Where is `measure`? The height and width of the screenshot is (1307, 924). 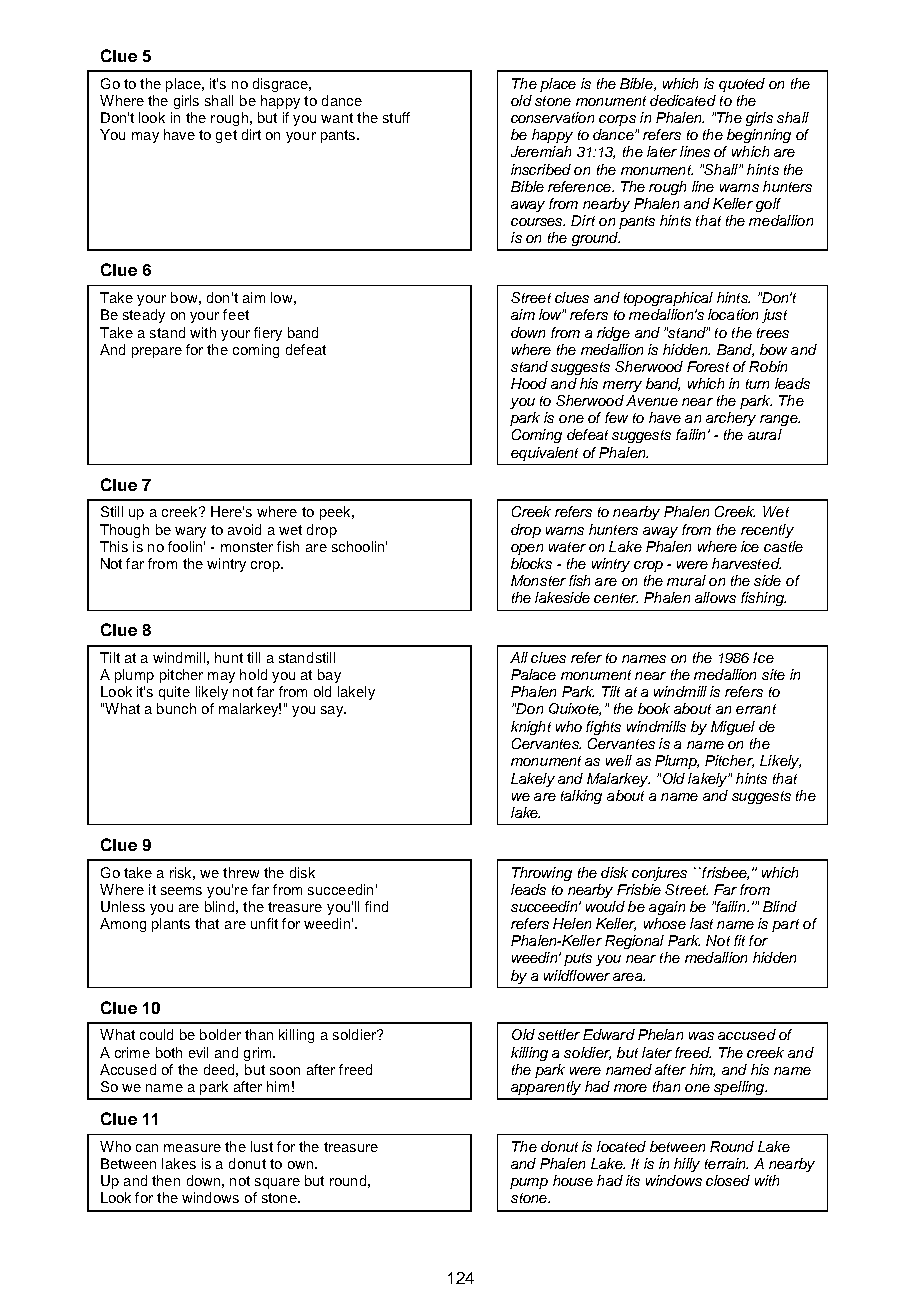
measure is located at coordinates (192, 1148).
